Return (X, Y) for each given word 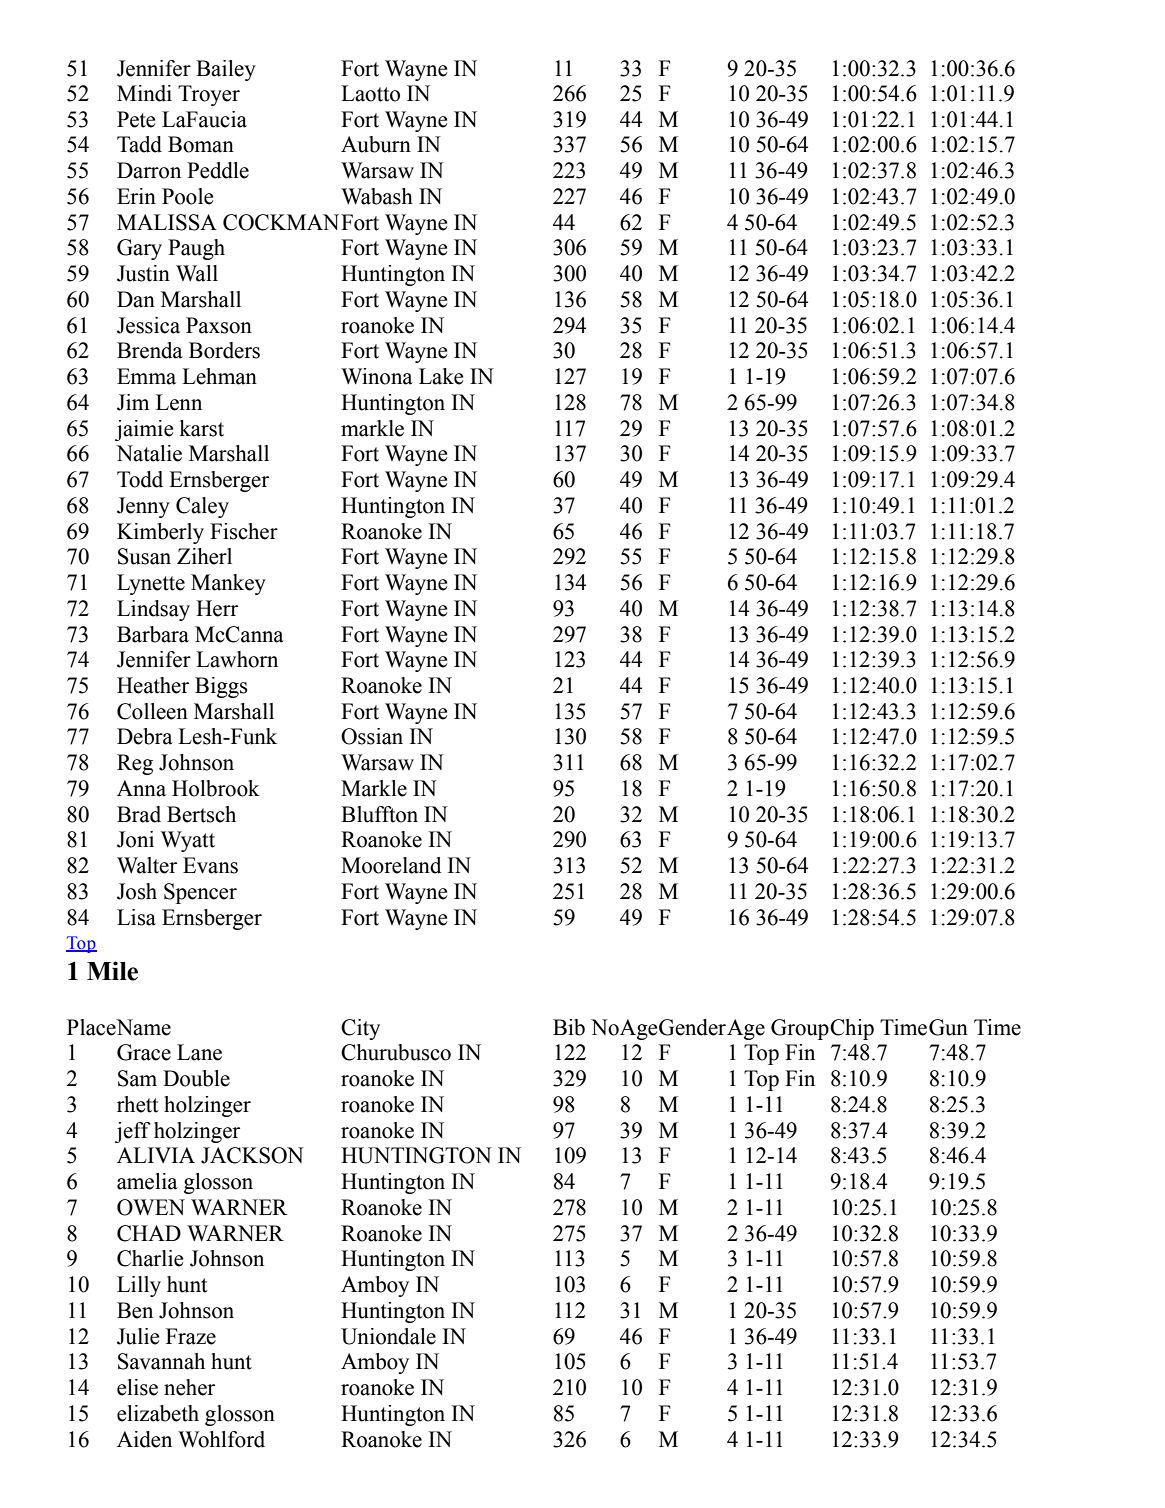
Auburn (376, 144)
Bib (569, 1027)
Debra (145, 736)
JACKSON (252, 1155)
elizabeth (158, 1413)
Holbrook (216, 788)
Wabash (377, 196)
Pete (136, 119)
